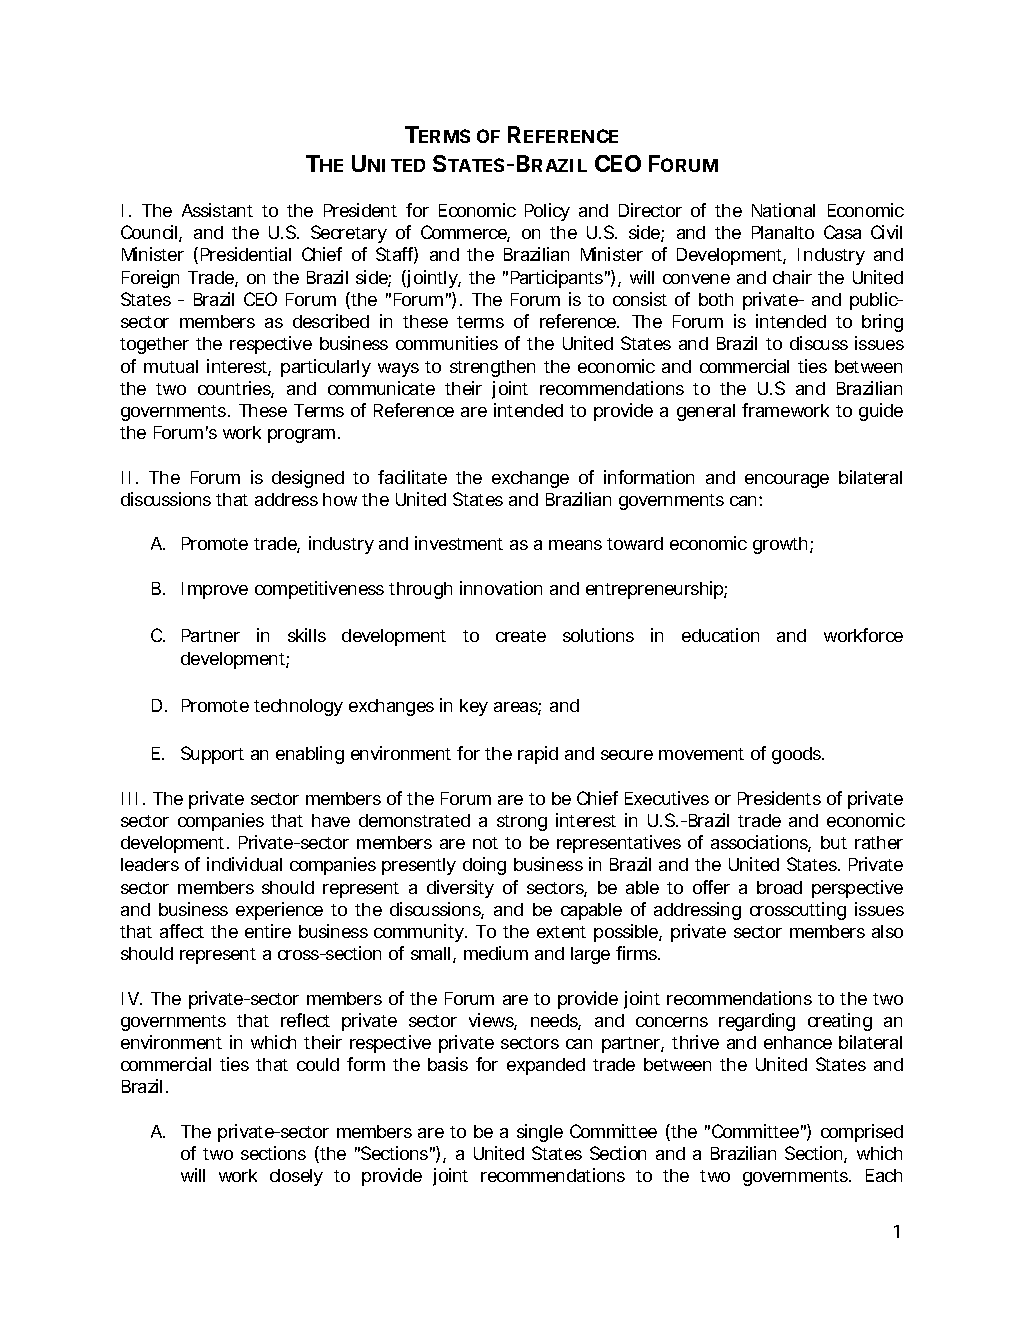 This screenshot has width=1024, height=1325. What do you see at coordinates (842, 232) in the screenshot?
I see `Casa` at bounding box center [842, 232].
